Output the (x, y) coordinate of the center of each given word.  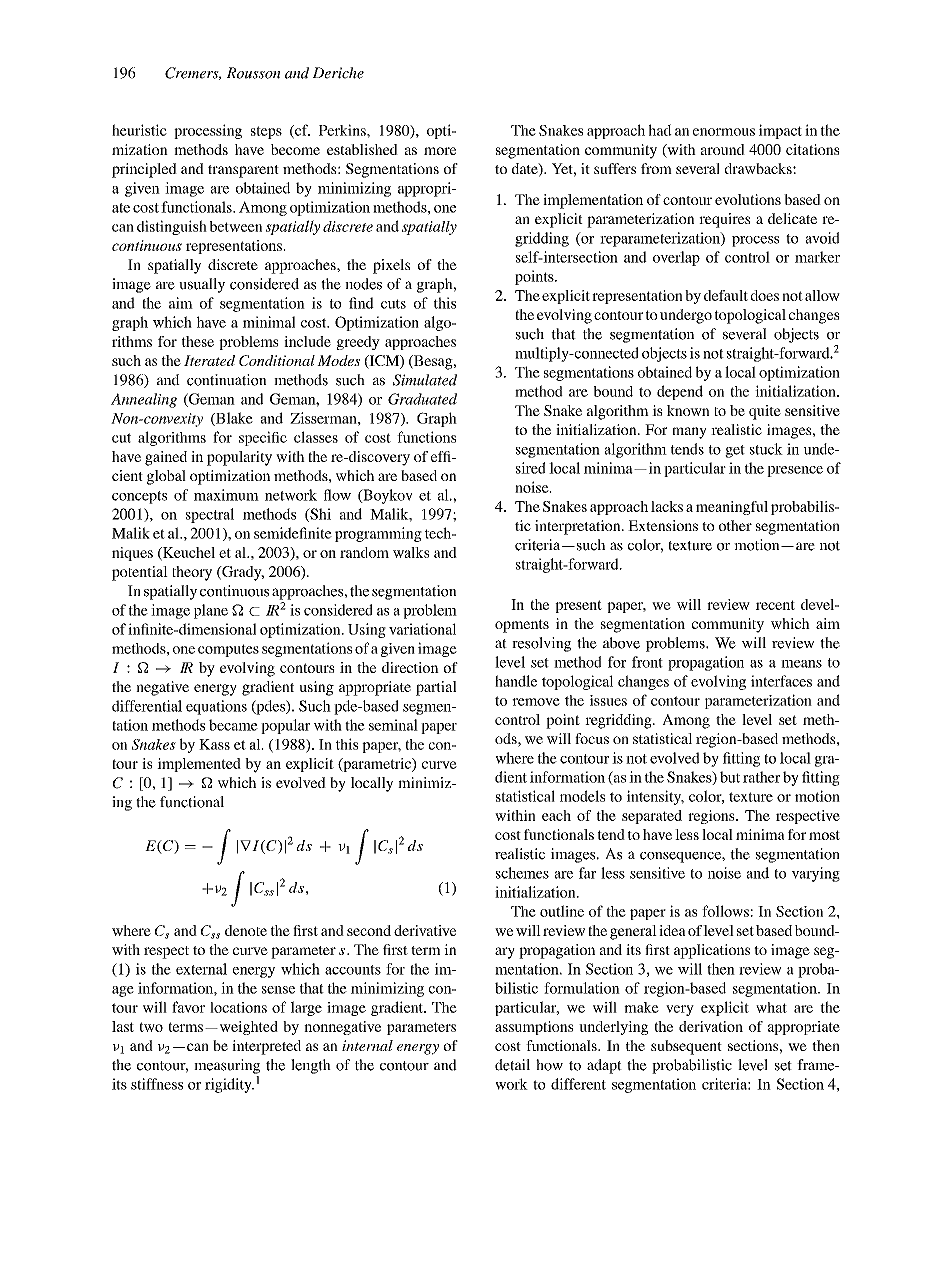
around (723, 149)
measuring (227, 1066)
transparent (243, 171)
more (440, 151)
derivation (711, 1026)
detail (512, 1065)
